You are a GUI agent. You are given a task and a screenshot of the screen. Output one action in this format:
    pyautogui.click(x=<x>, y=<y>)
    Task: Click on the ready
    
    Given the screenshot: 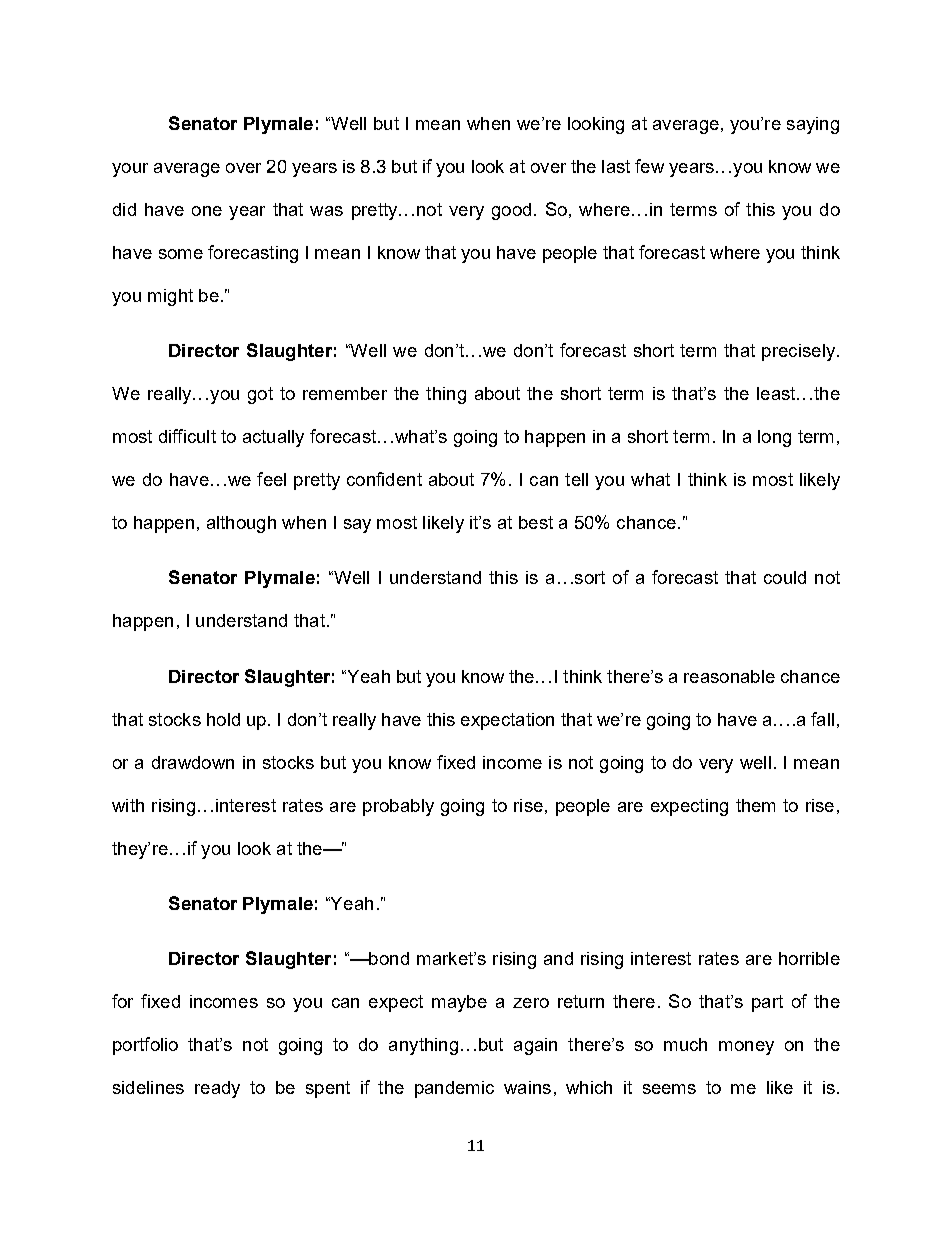 What is the action you would take?
    pyautogui.click(x=217, y=1089)
